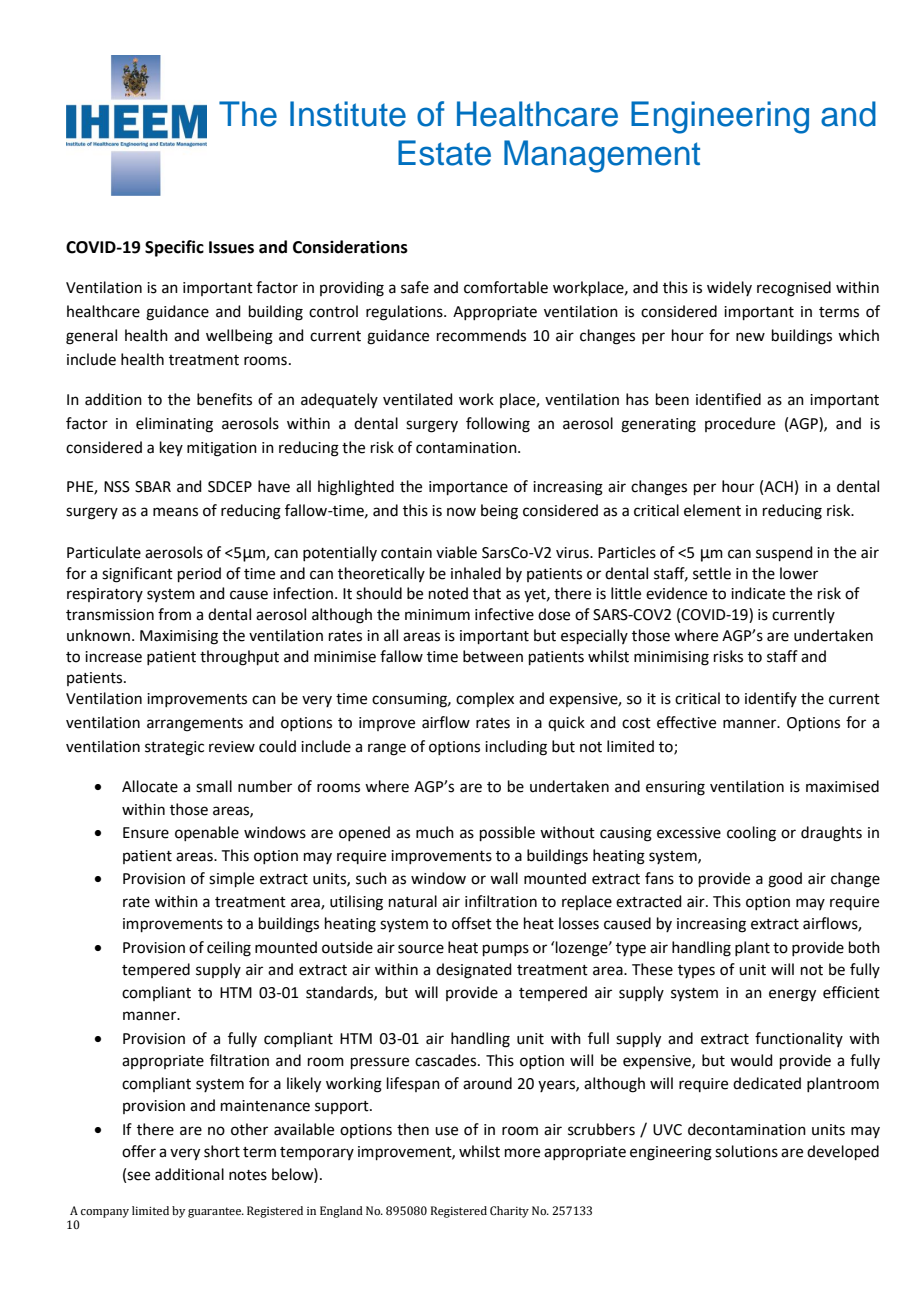  Describe the element at coordinates (602, 156) in the screenshot. I see `Management` at that location.
